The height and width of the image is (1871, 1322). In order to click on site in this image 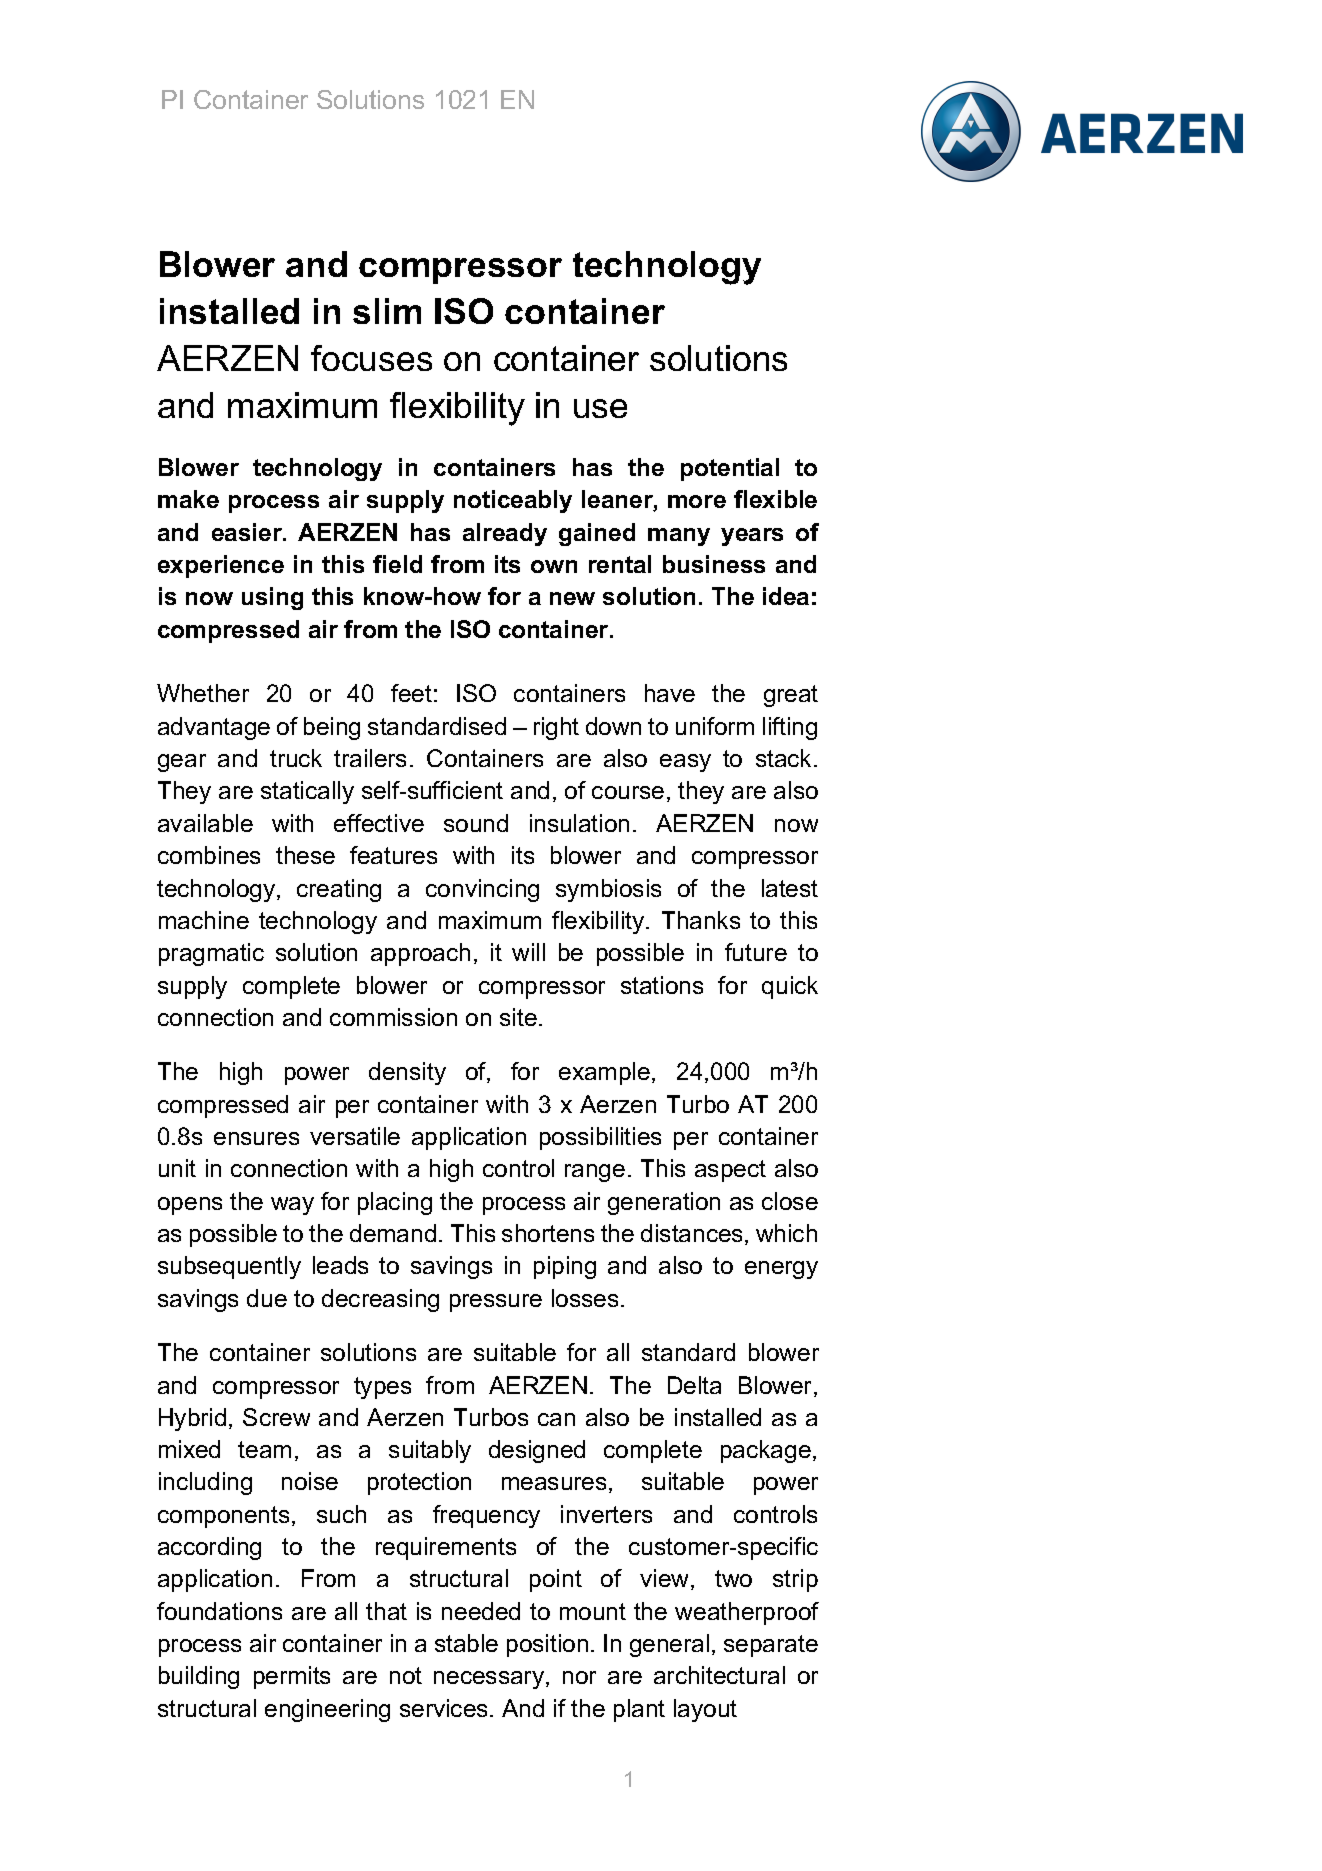, I will do `click(518, 1017)`.
